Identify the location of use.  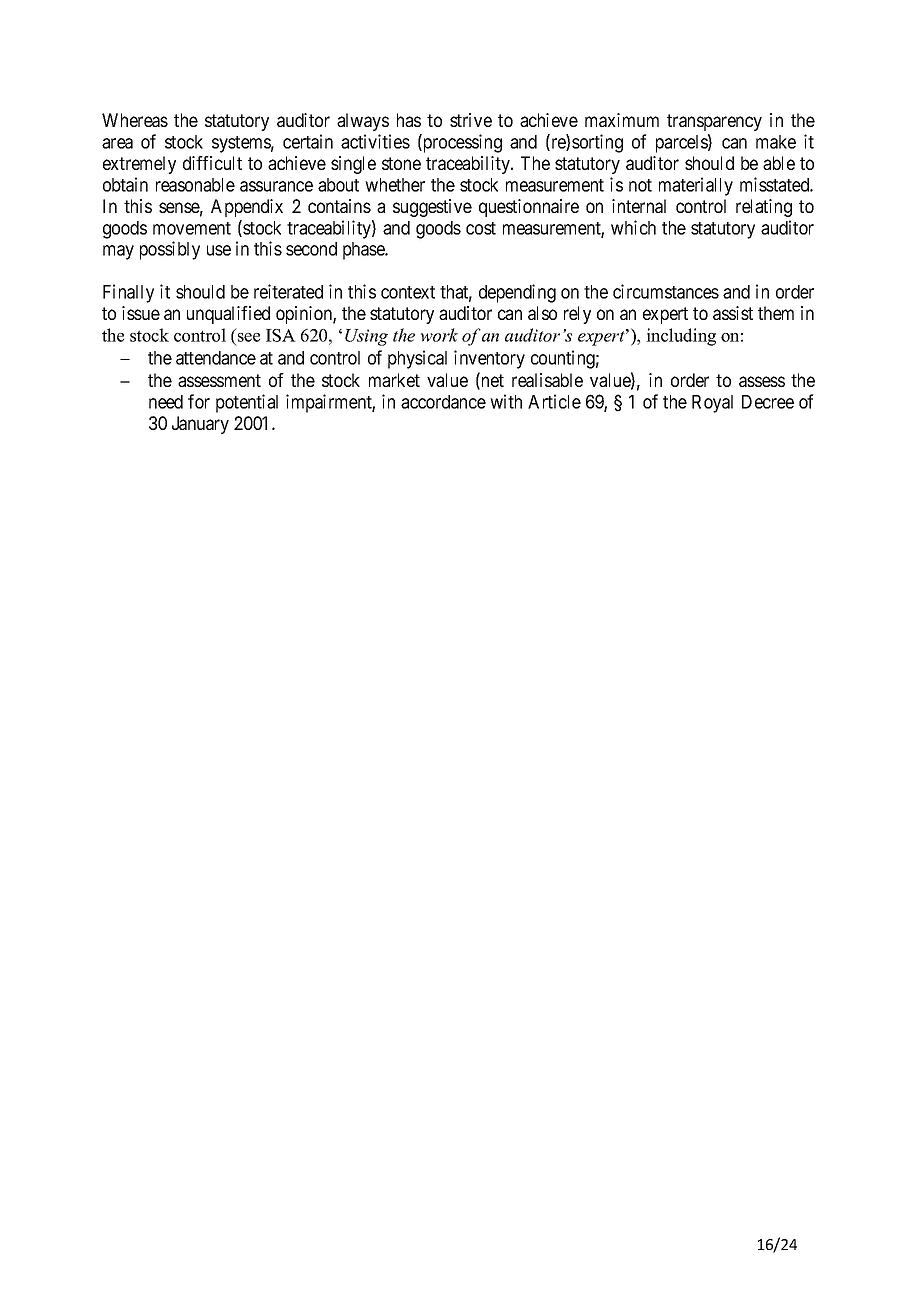
(219, 250).
